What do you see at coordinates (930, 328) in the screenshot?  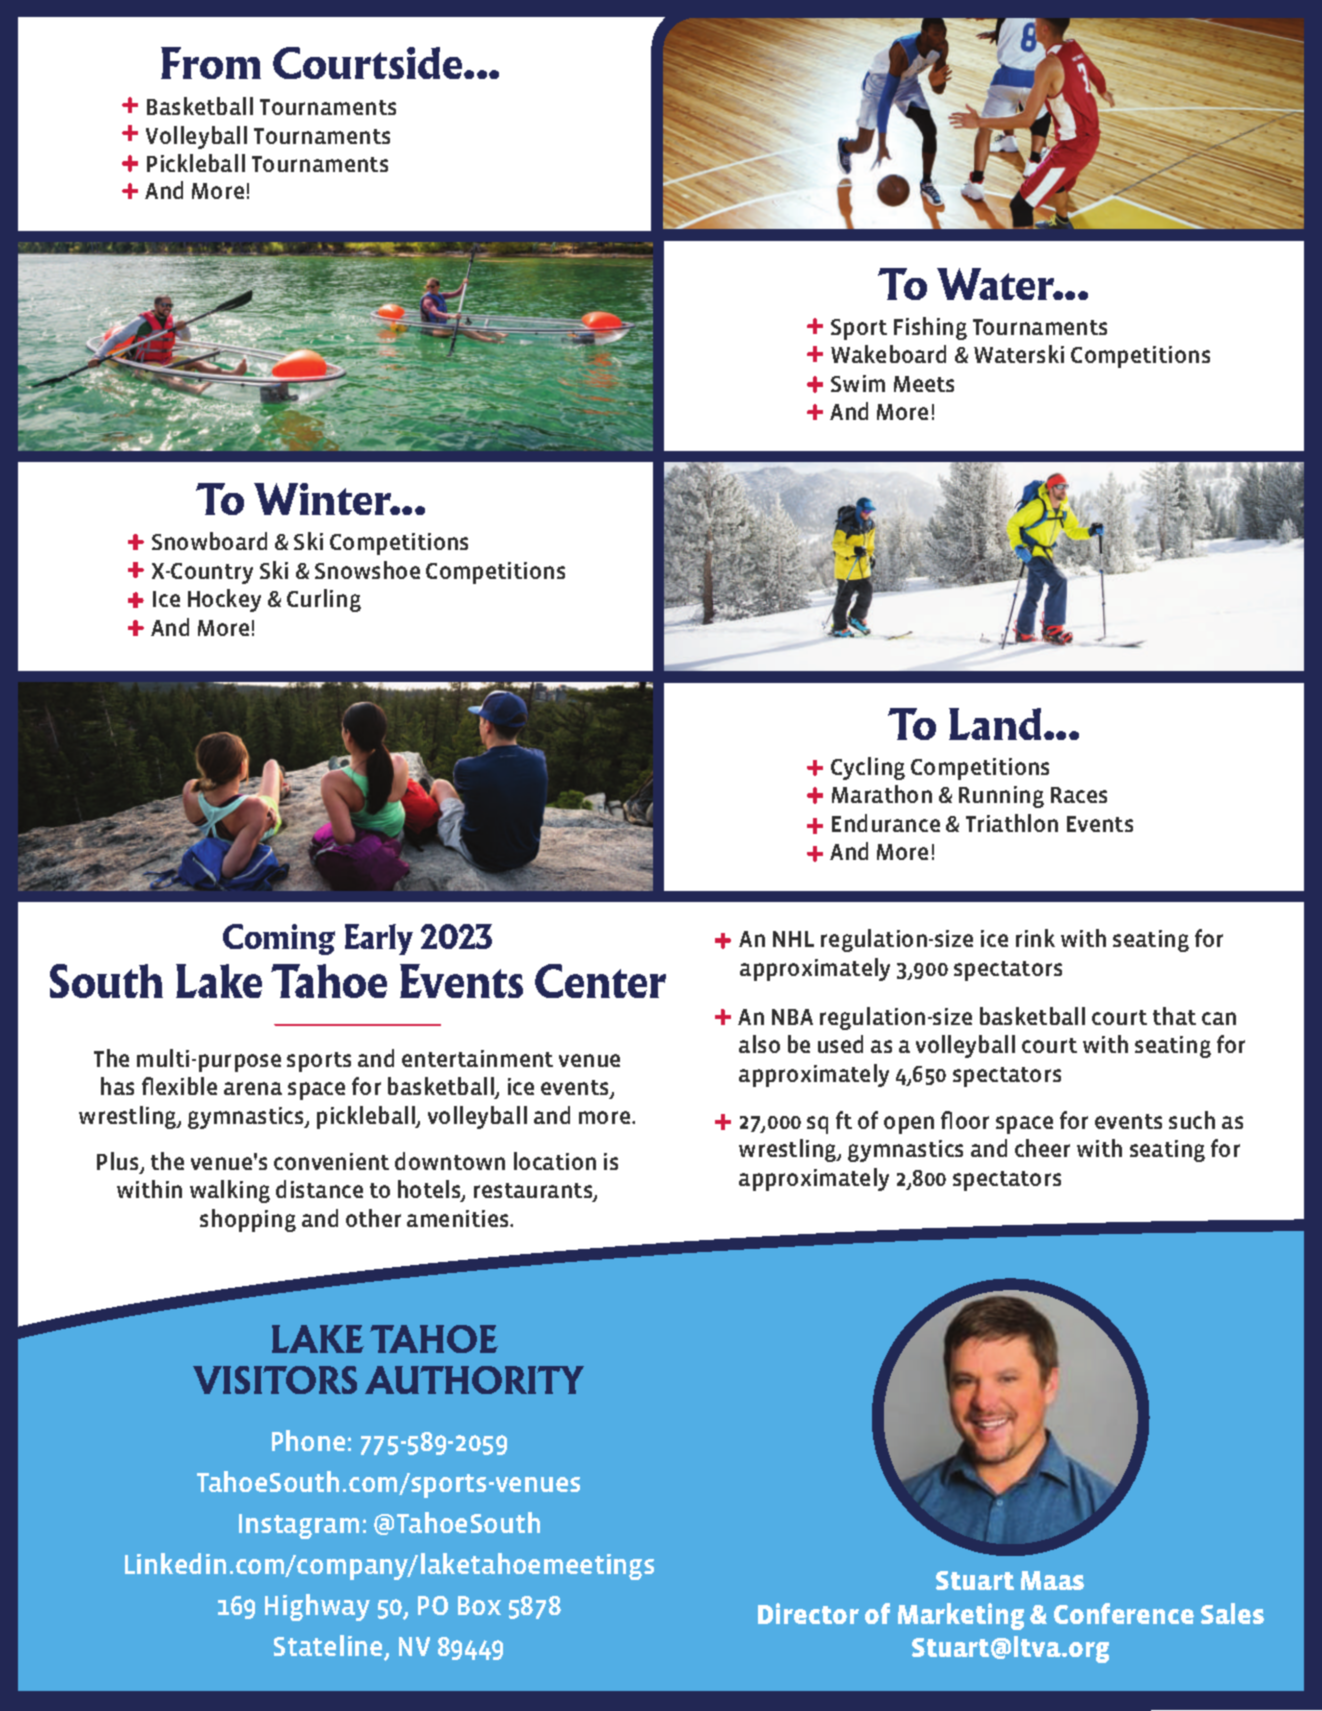 I see `Fishing` at bounding box center [930, 328].
